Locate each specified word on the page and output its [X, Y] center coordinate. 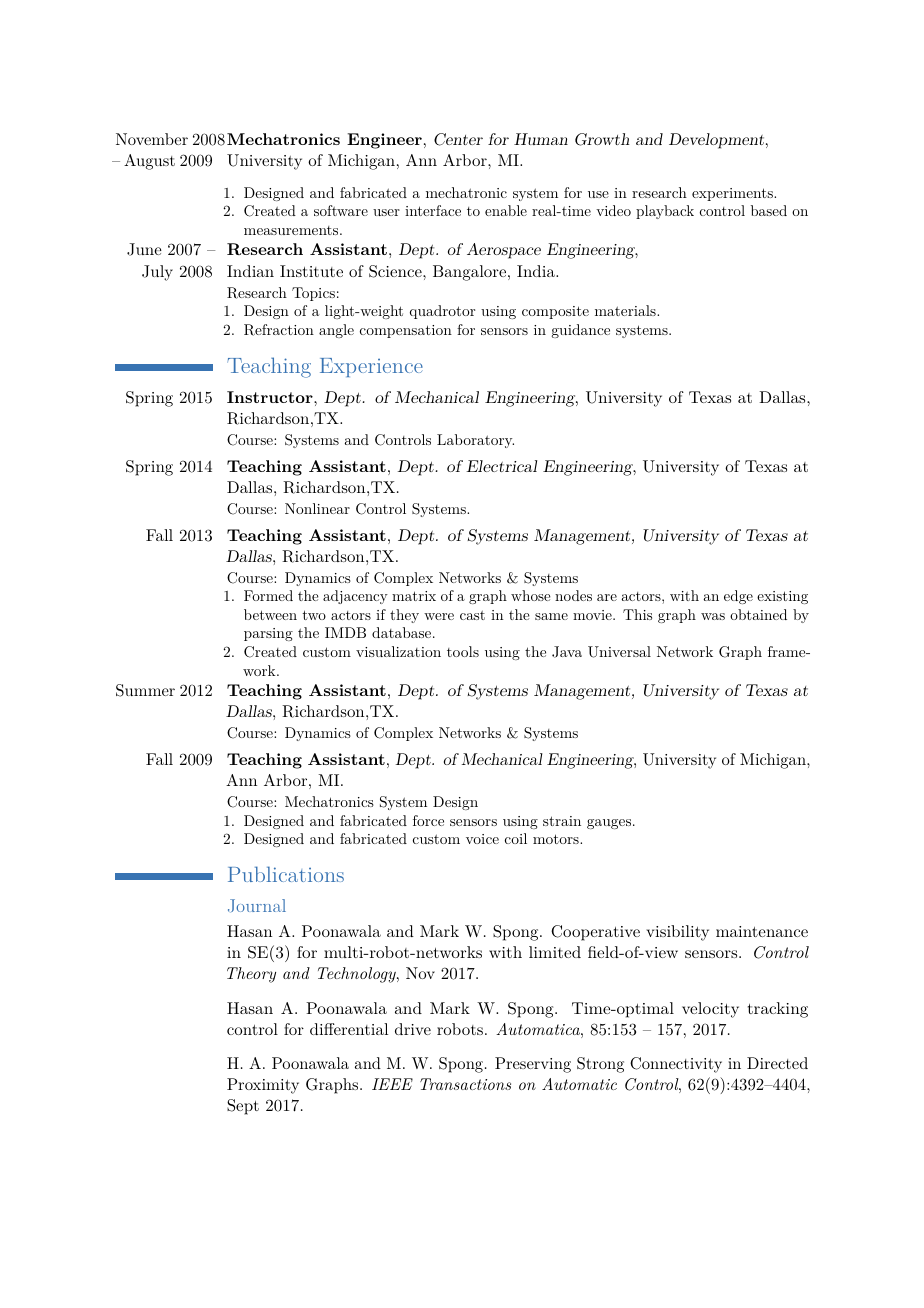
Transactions [465, 1084]
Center [458, 139]
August [149, 162]
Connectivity [676, 1065]
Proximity [263, 1086]
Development [718, 141]
